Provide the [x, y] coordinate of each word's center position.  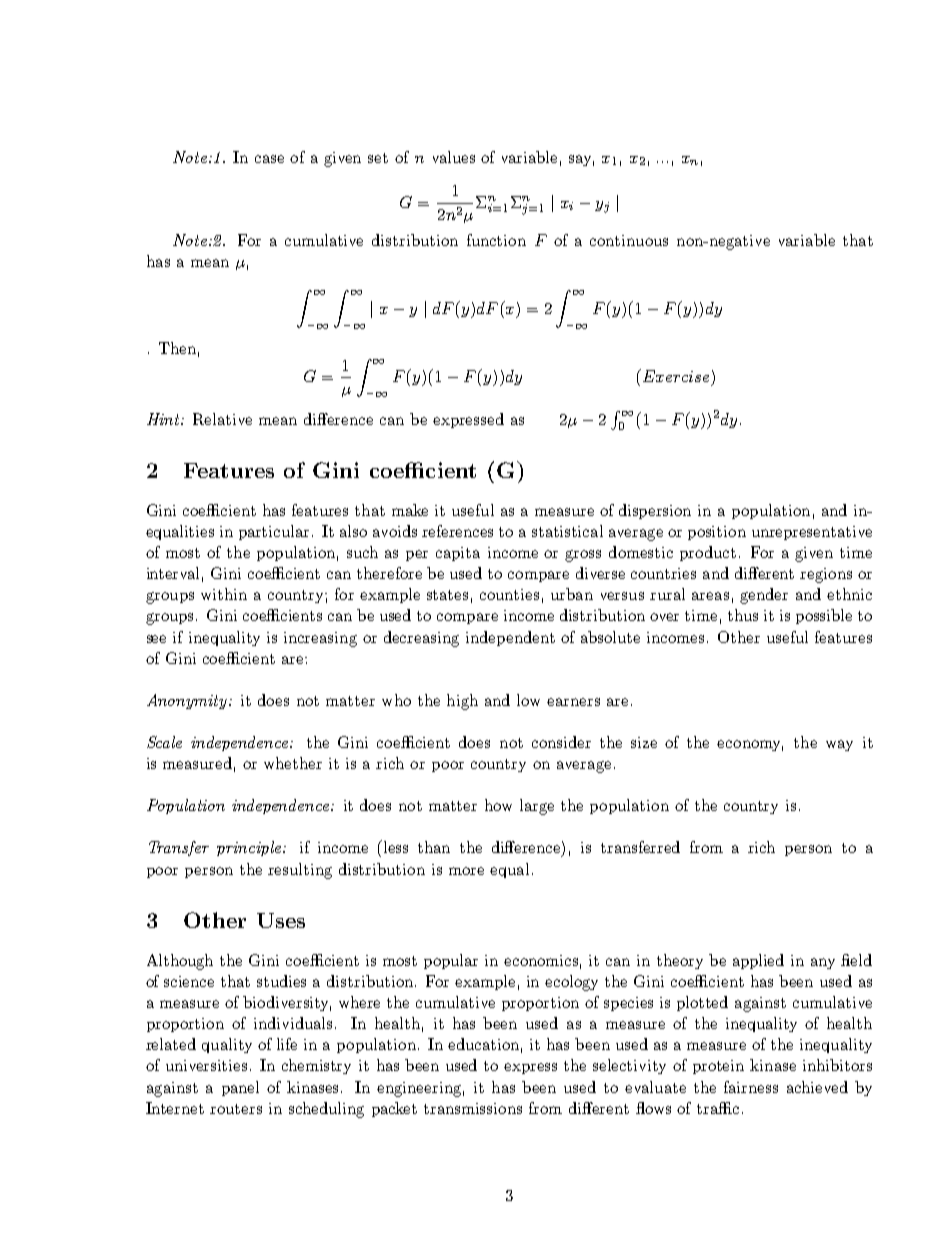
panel [240, 1088]
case [269, 159]
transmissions [473, 1108]
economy [750, 745]
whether [293, 763]
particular [276, 532]
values [454, 157]
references [457, 531]
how [498, 805]
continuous [629, 240]
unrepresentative [812, 533]
